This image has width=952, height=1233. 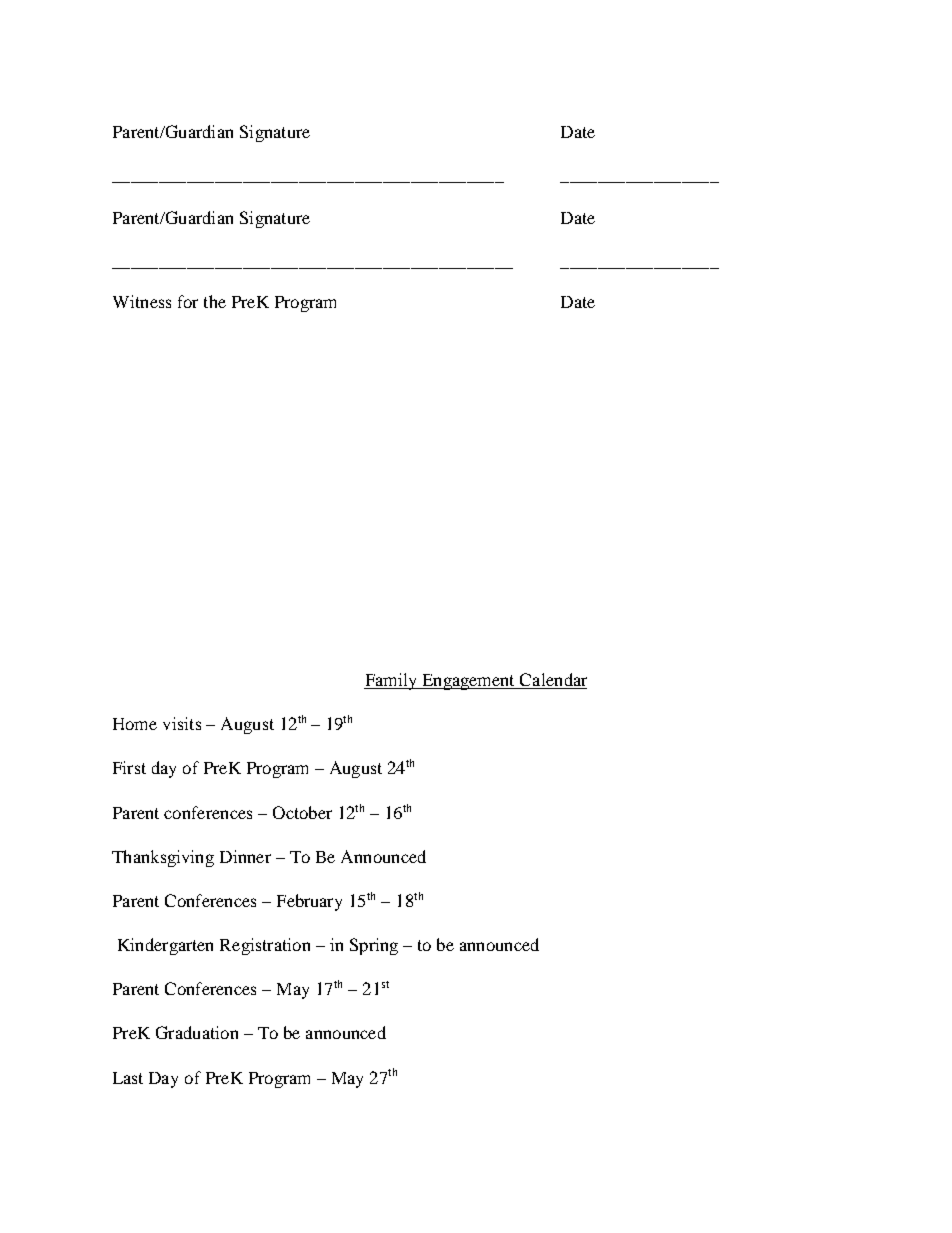 What do you see at coordinates (215, 301) in the image?
I see `the` at bounding box center [215, 301].
